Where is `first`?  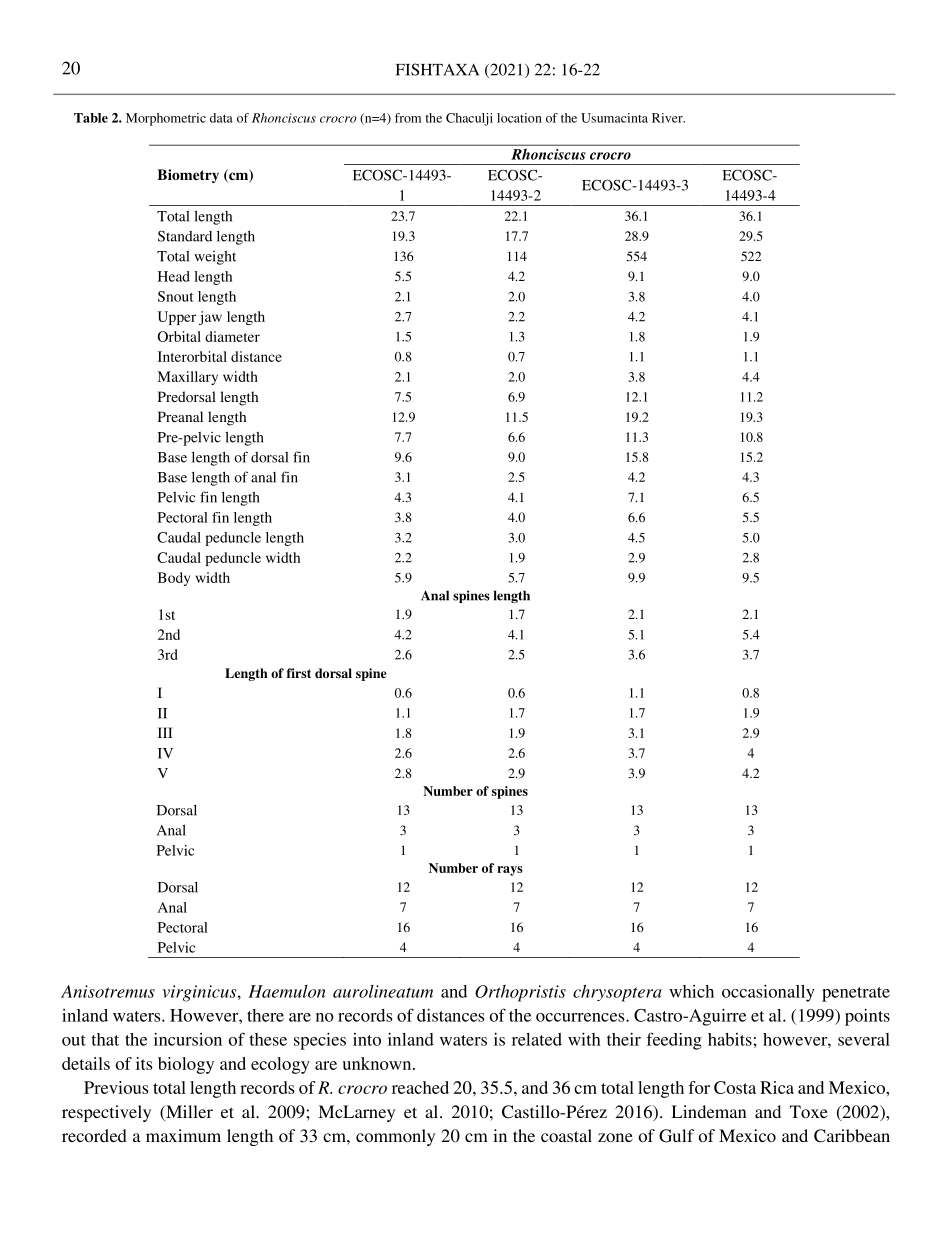 first is located at coordinates (299, 673).
